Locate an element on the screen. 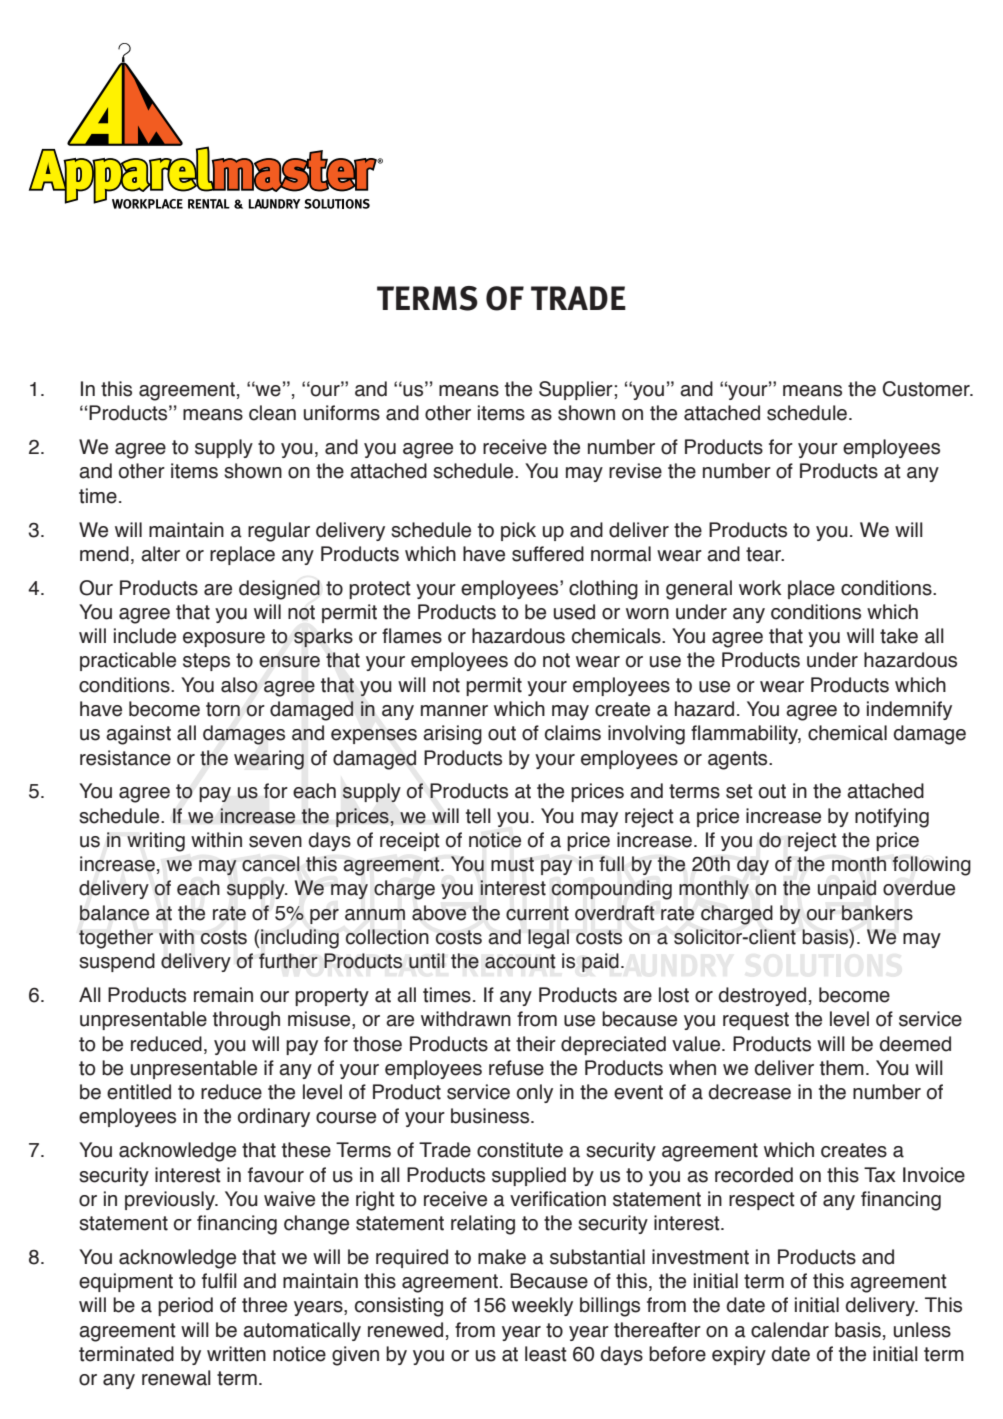 The image size is (1003, 1419). Customer is located at coordinates (927, 389).
